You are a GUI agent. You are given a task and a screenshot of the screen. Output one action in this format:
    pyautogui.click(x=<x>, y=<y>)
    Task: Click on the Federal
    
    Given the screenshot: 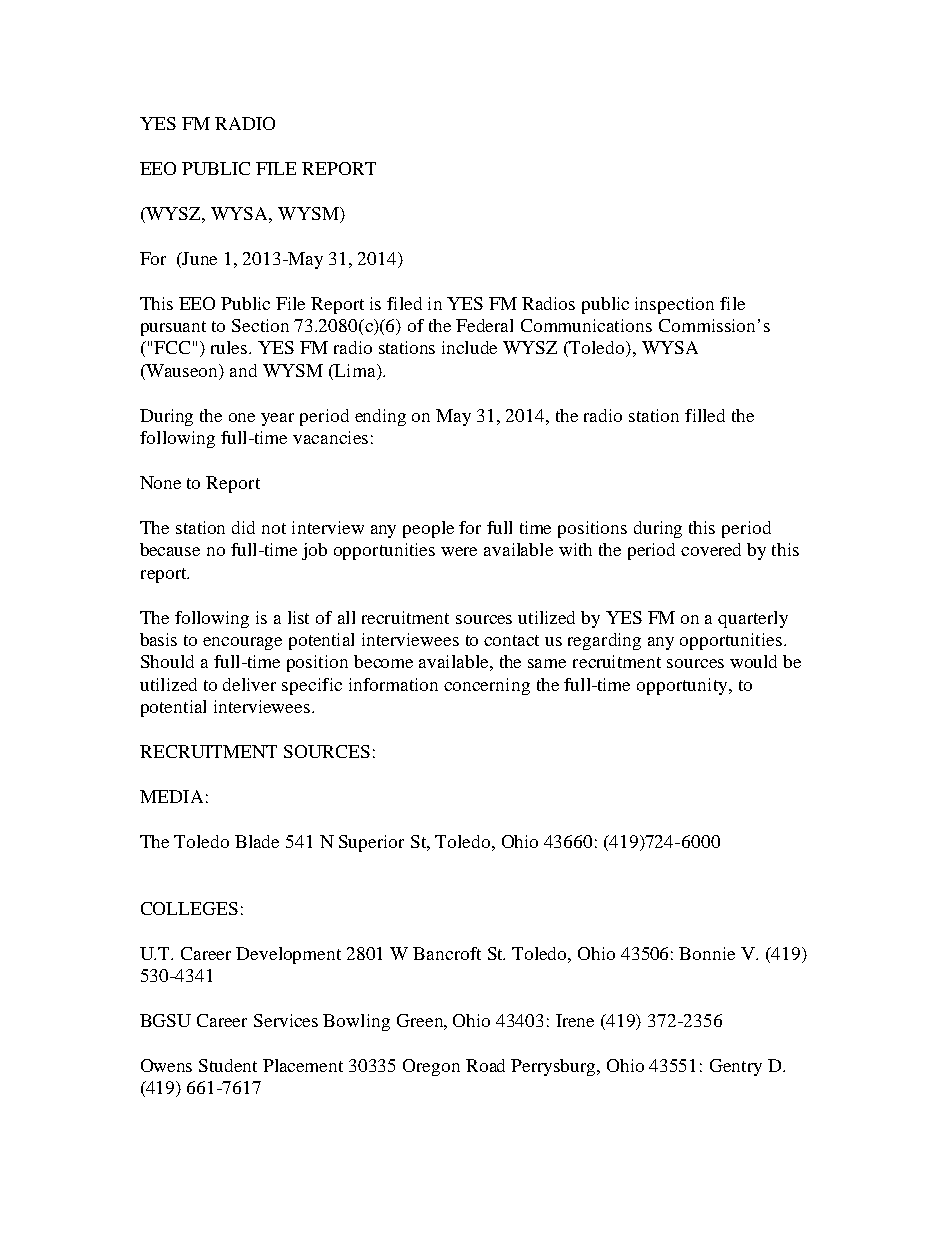 What is the action you would take?
    pyautogui.click(x=484, y=325)
